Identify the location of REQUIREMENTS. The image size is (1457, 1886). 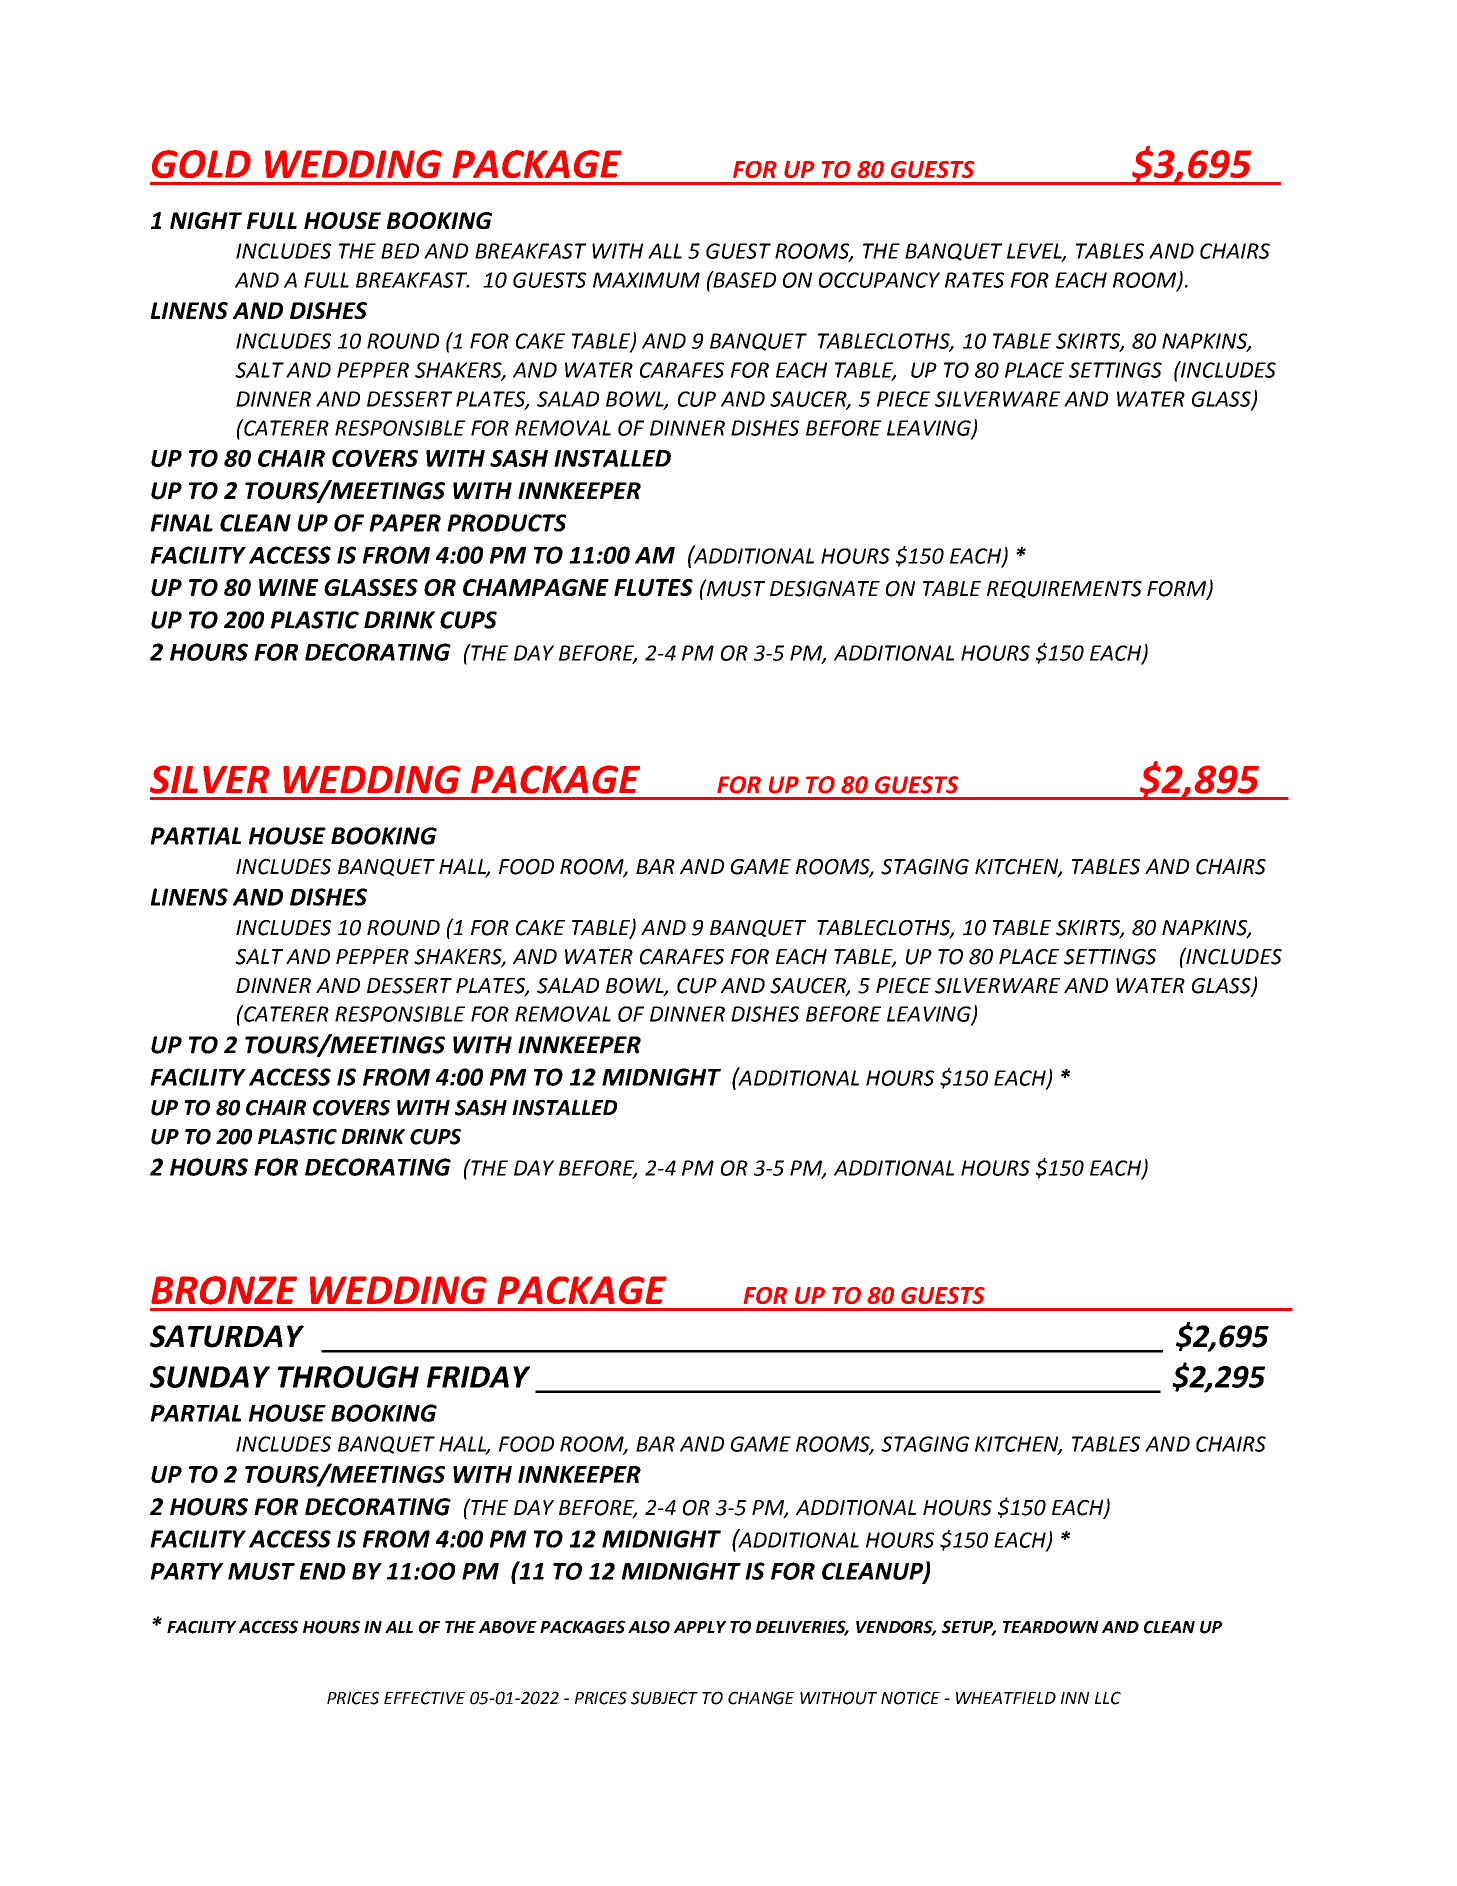
(1064, 589).
